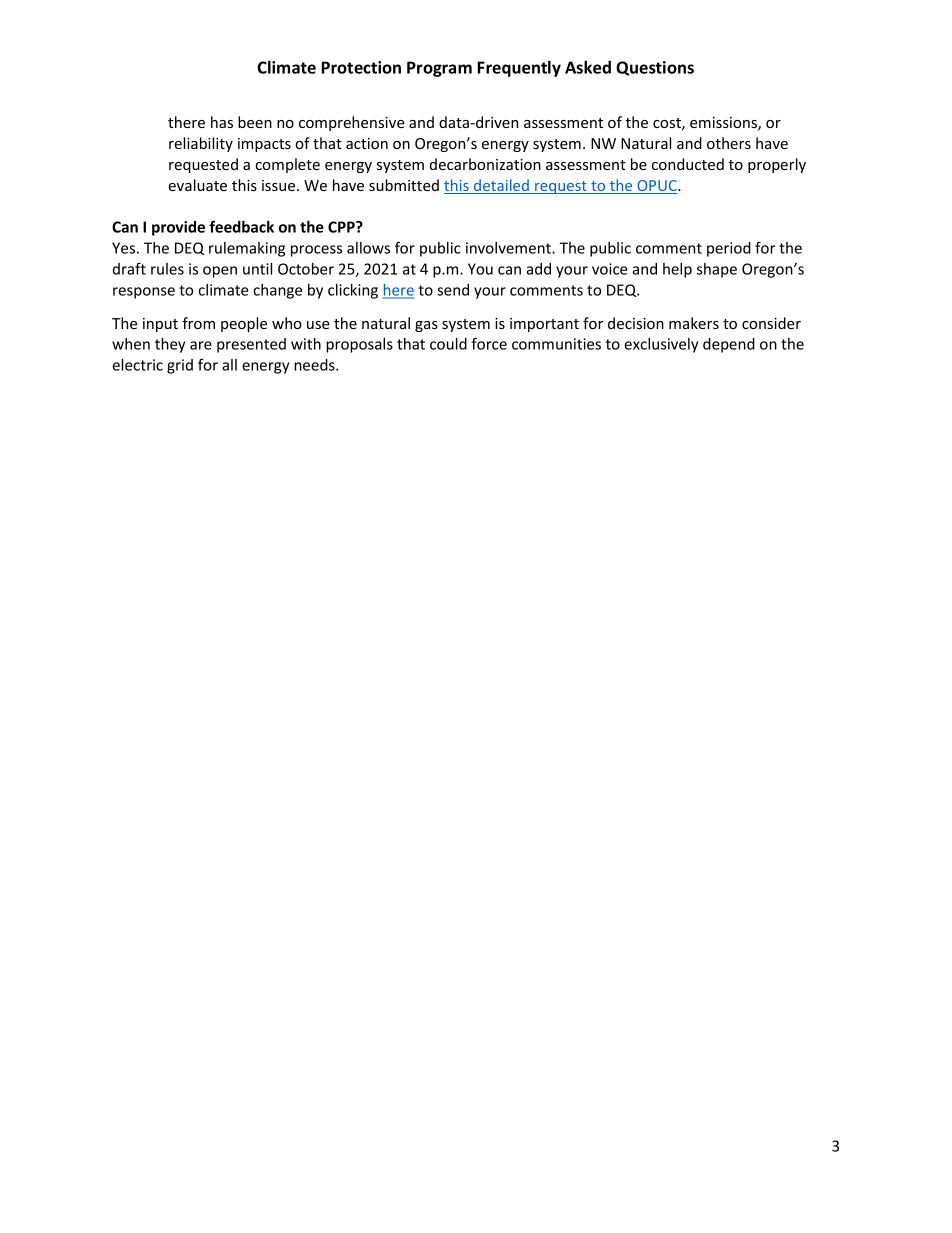 The width and height of the screenshot is (952, 1233). I want to click on feedback, so click(241, 226).
